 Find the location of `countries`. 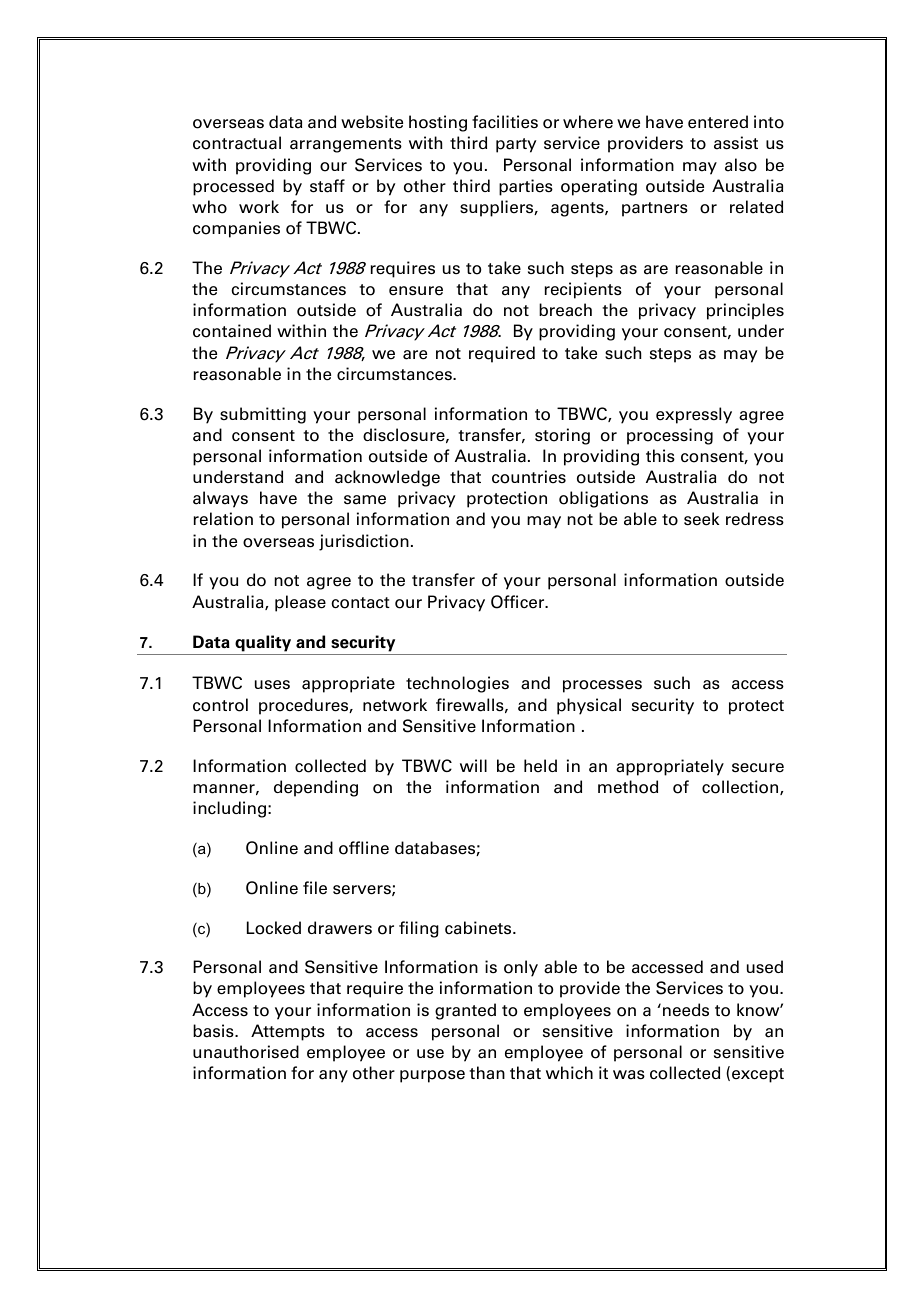

countries is located at coordinates (529, 477).
